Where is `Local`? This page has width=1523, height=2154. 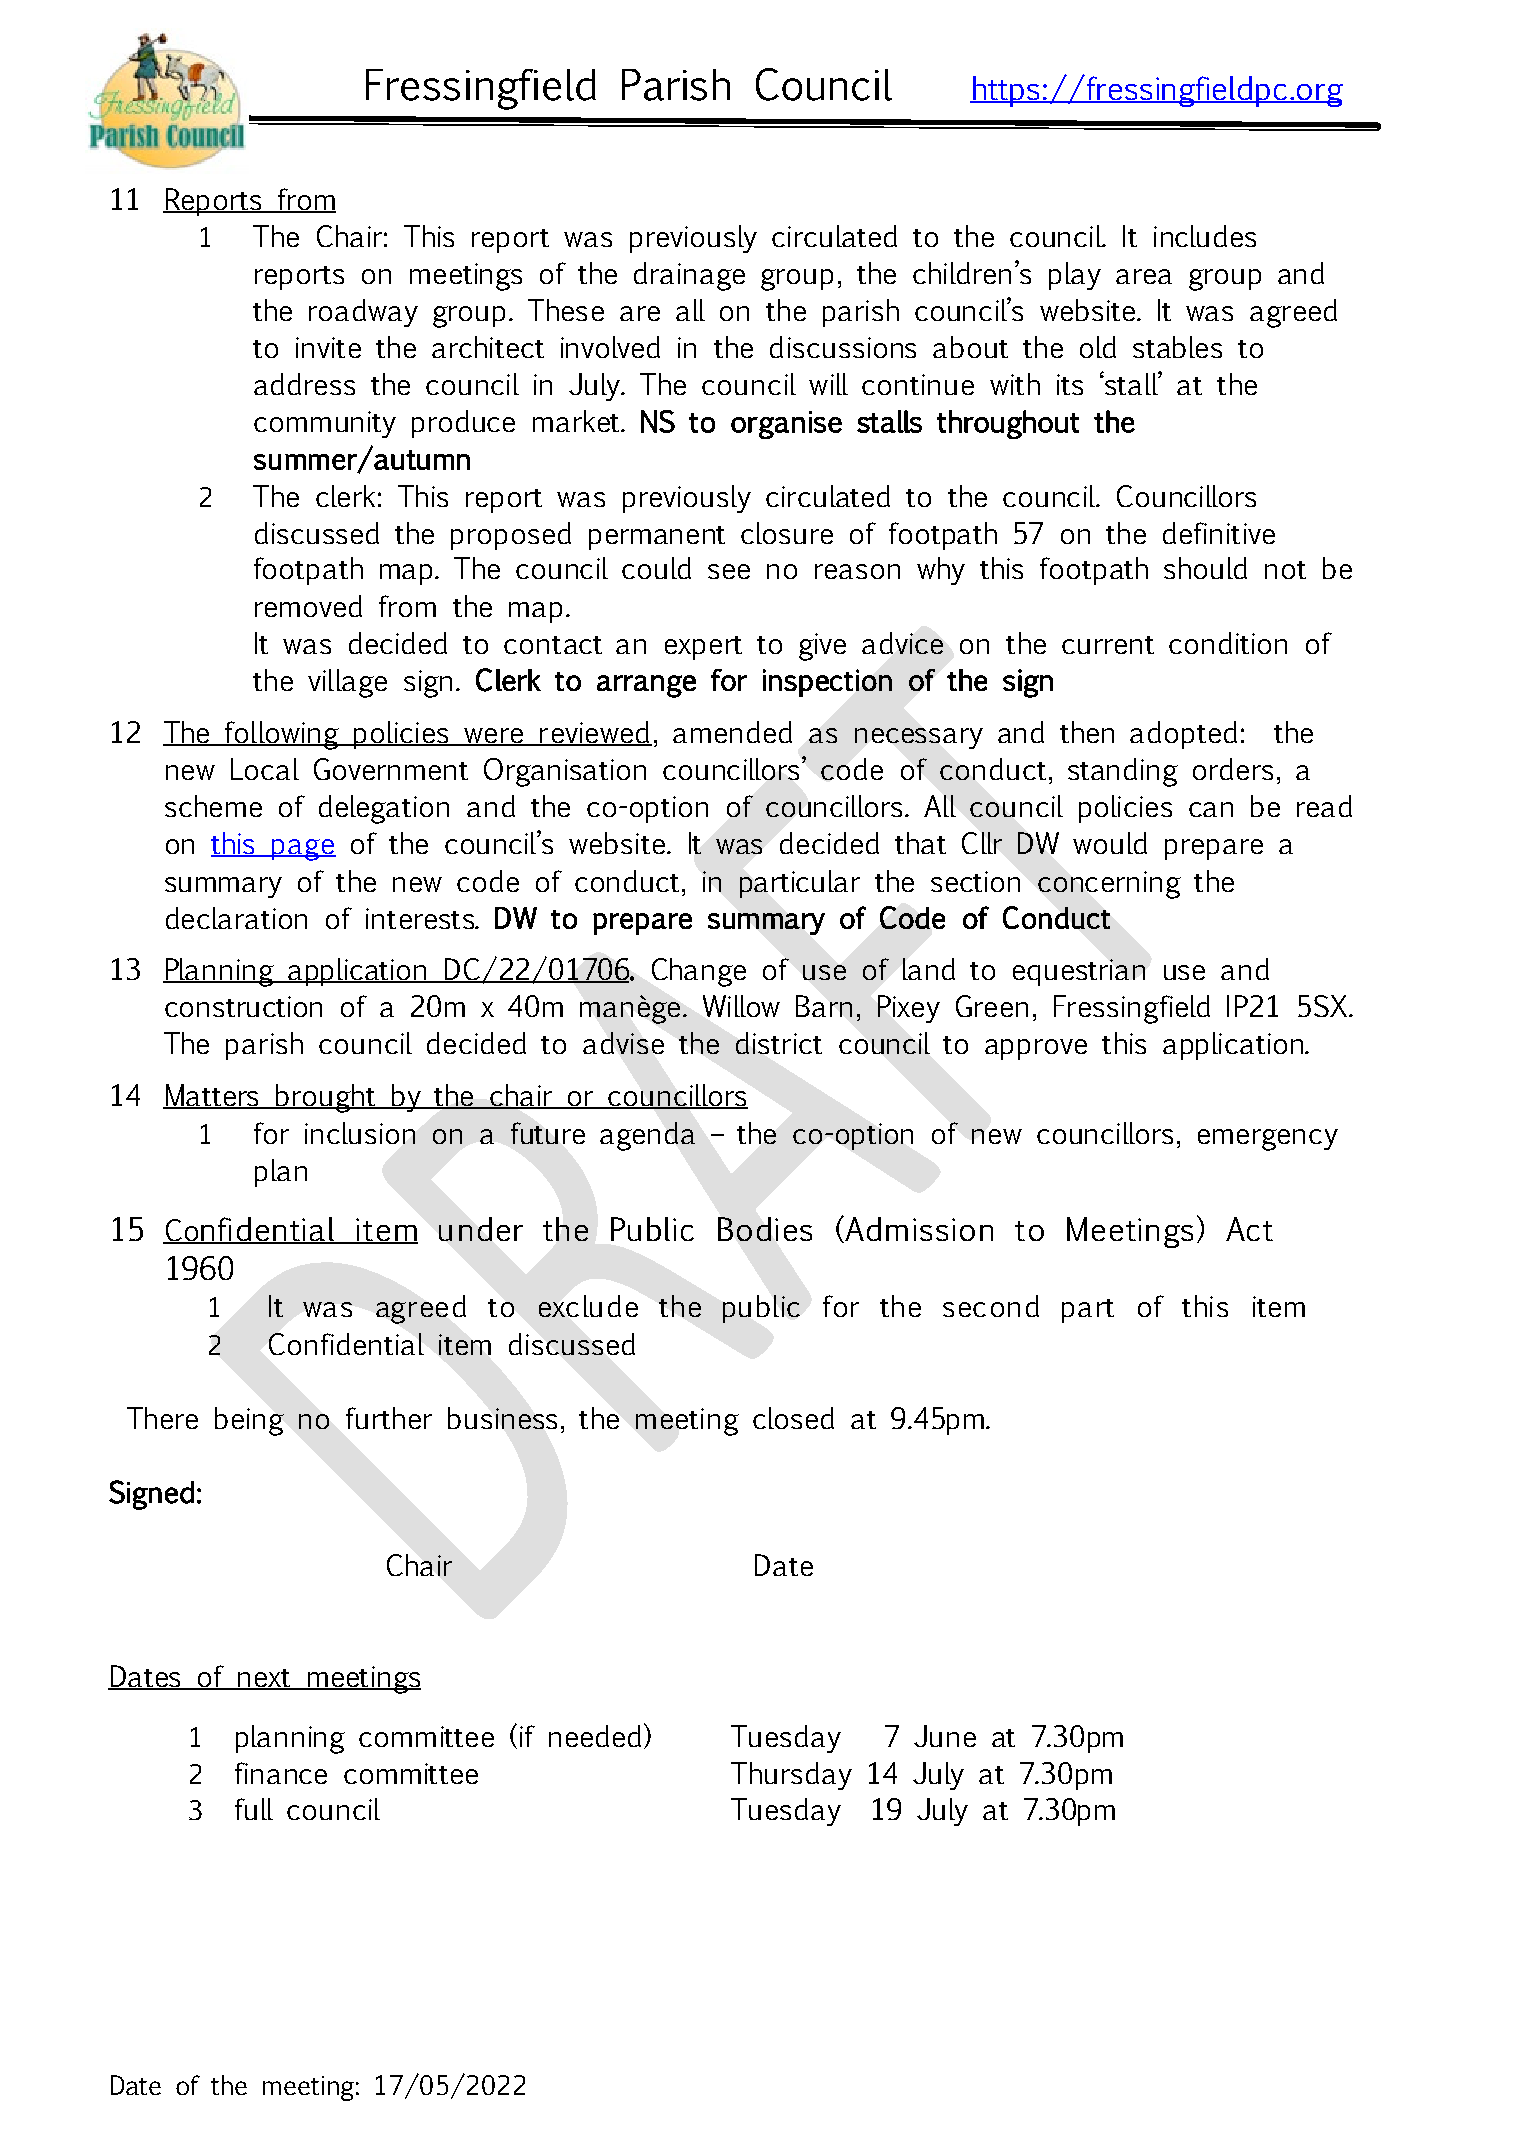
Local is located at coordinates (265, 769).
